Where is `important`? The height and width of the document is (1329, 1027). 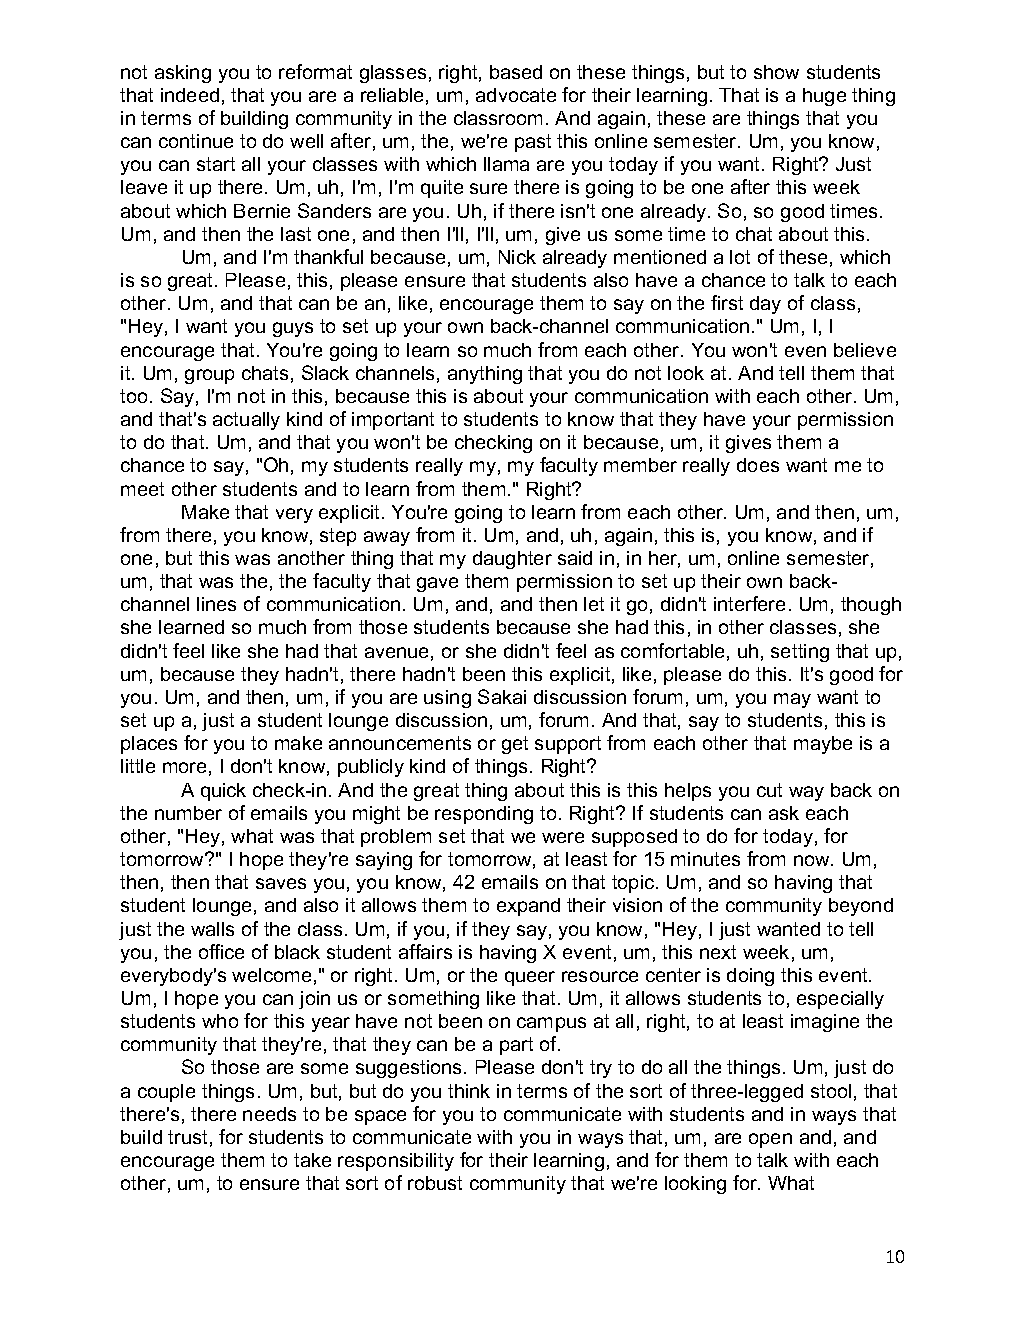 important is located at coordinates (393, 421).
